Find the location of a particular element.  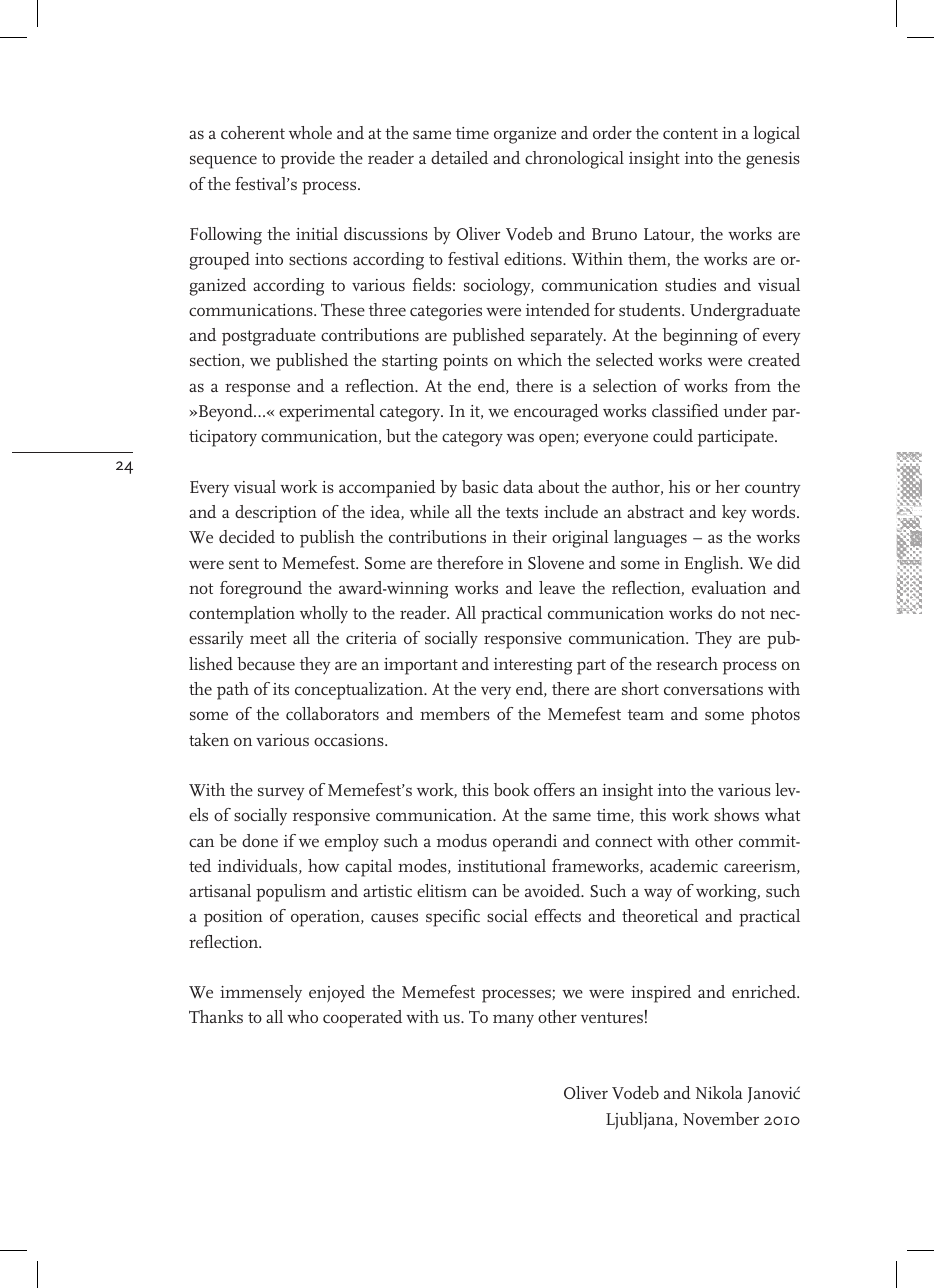

content is located at coordinates (690, 133).
